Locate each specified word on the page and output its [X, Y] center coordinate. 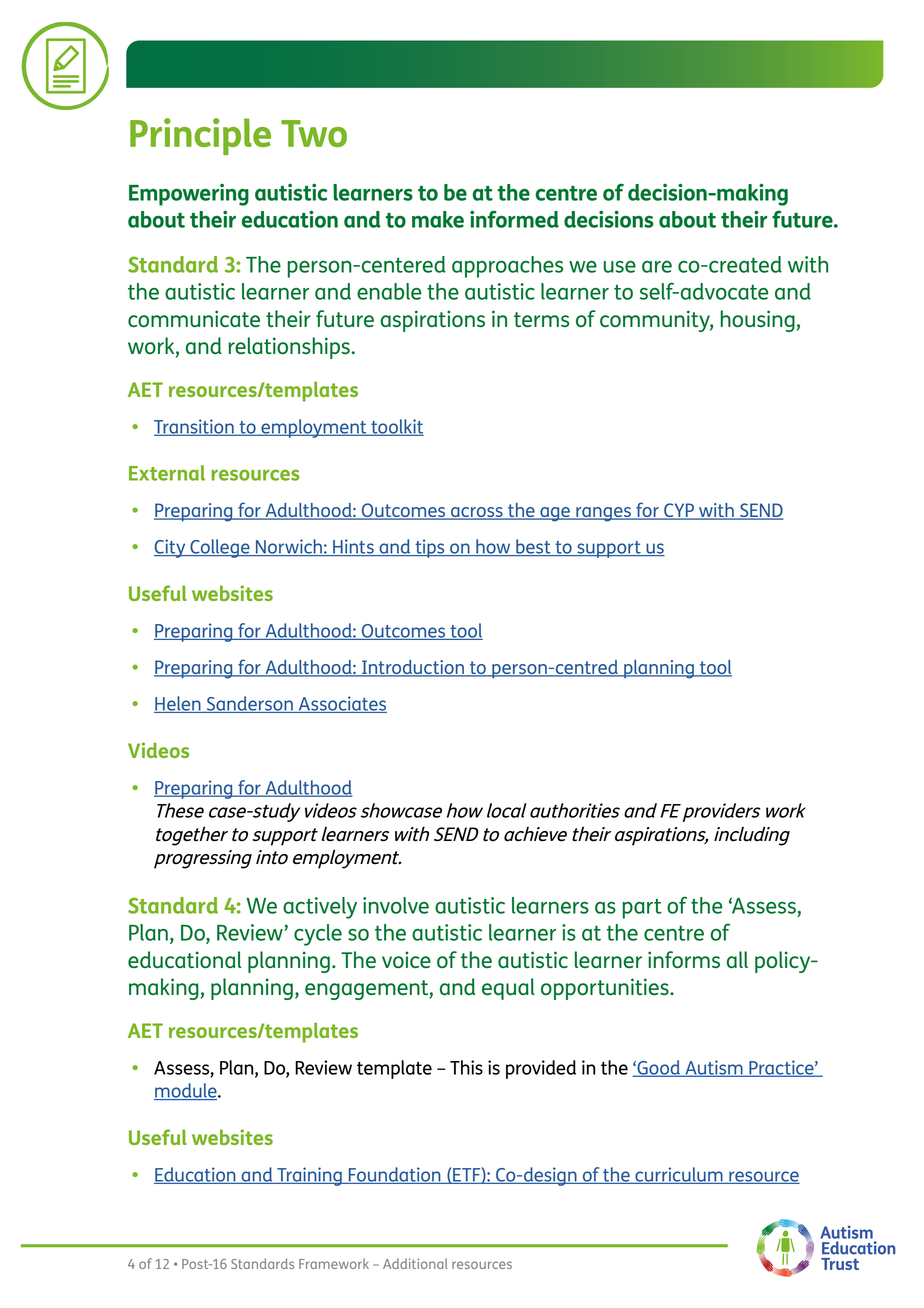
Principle [200, 136]
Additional [415, 1263]
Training [309, 1176]
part [642, 909]
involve [396, 905]
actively [320, 908]
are [657, 267]
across [477, 513]
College [220, 548]
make [438, 219]
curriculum [679, 1175]
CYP [679, 511]
